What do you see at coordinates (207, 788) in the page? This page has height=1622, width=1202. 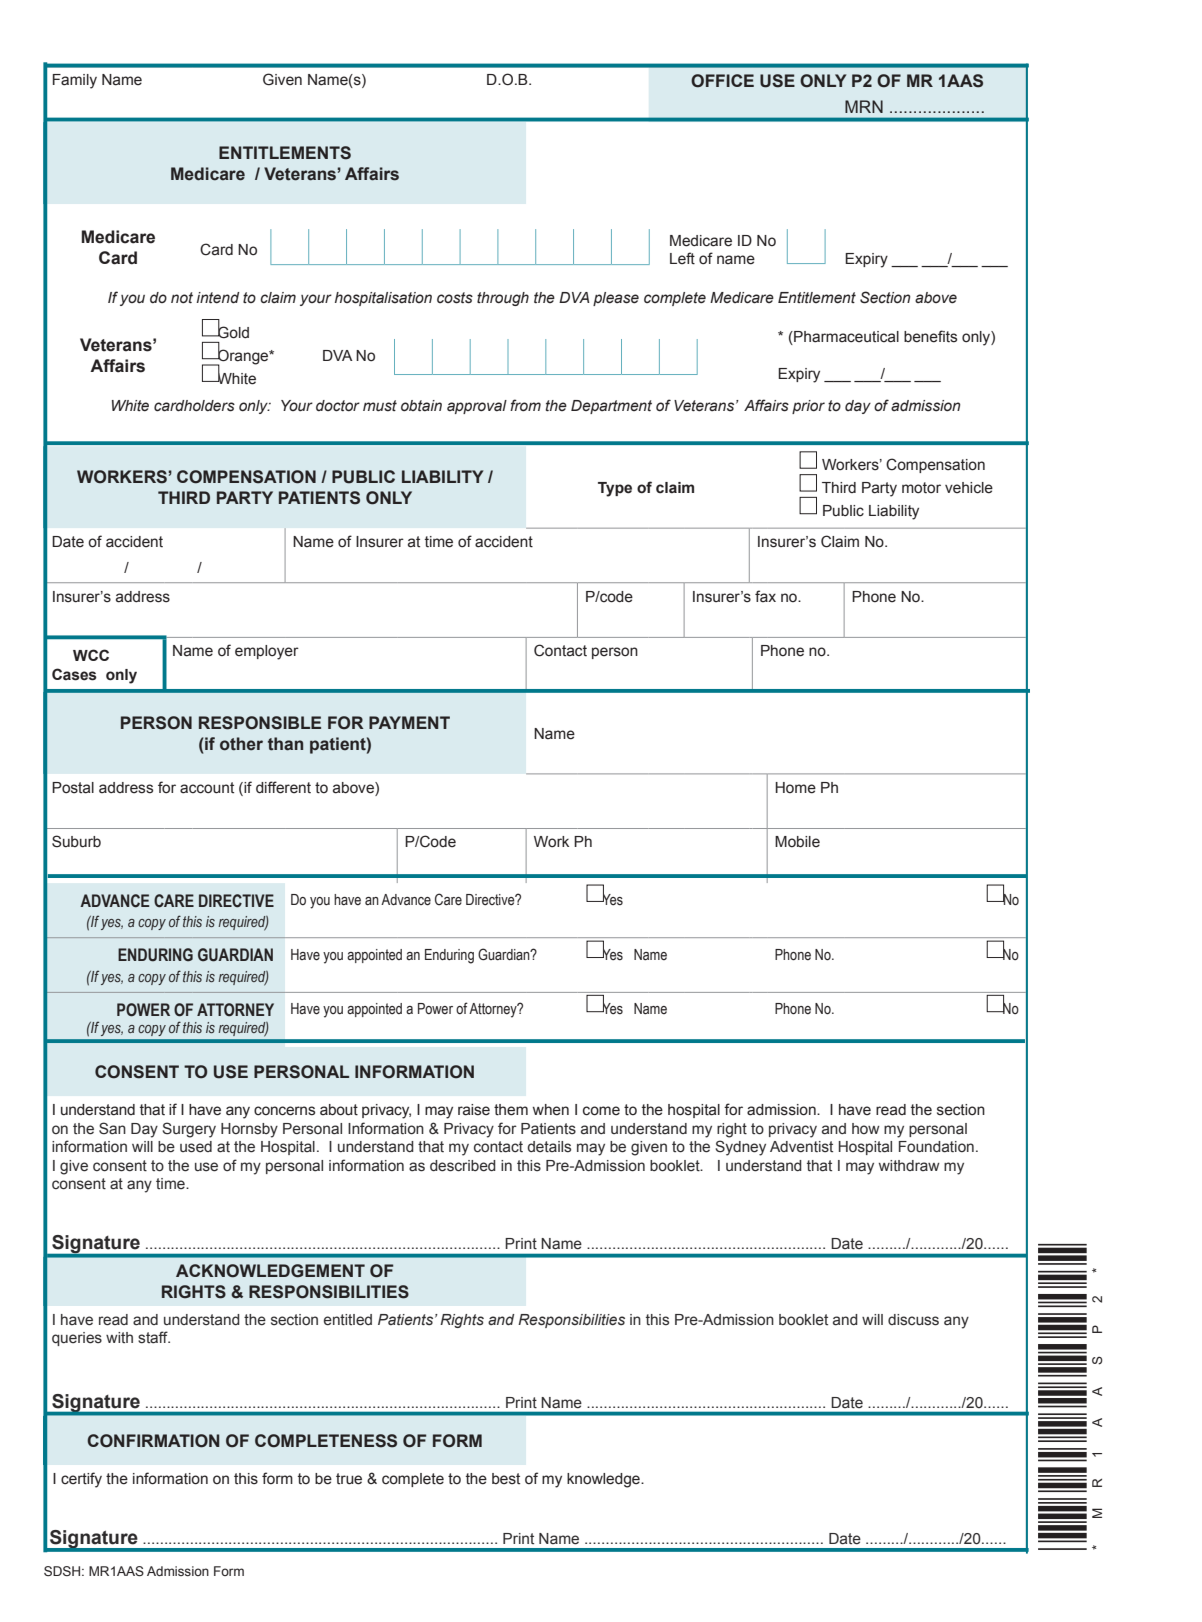 I see `account` at bounding box center [207, 788].
